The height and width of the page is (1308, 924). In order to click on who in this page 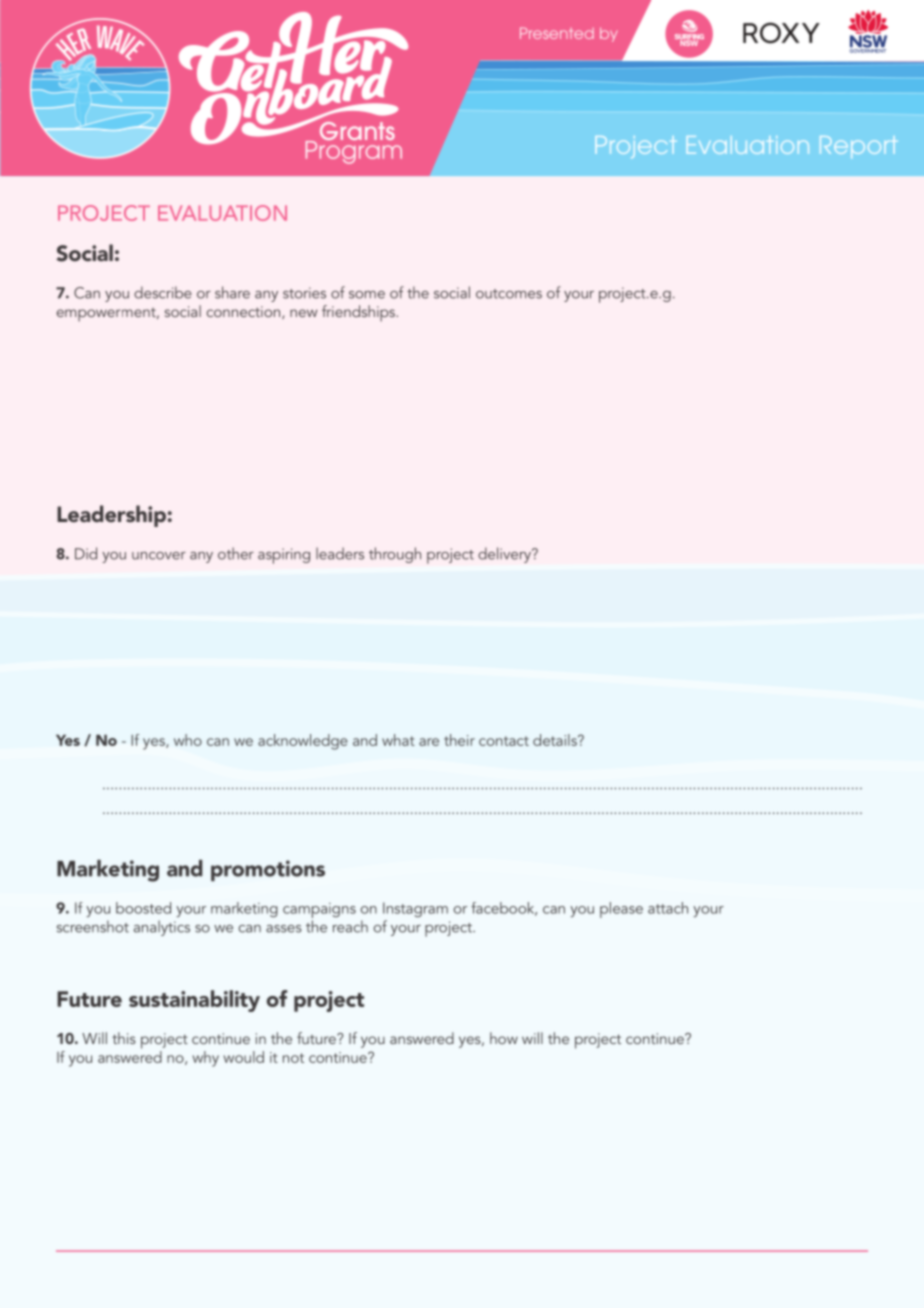, I will do `click(188, 740)`.
